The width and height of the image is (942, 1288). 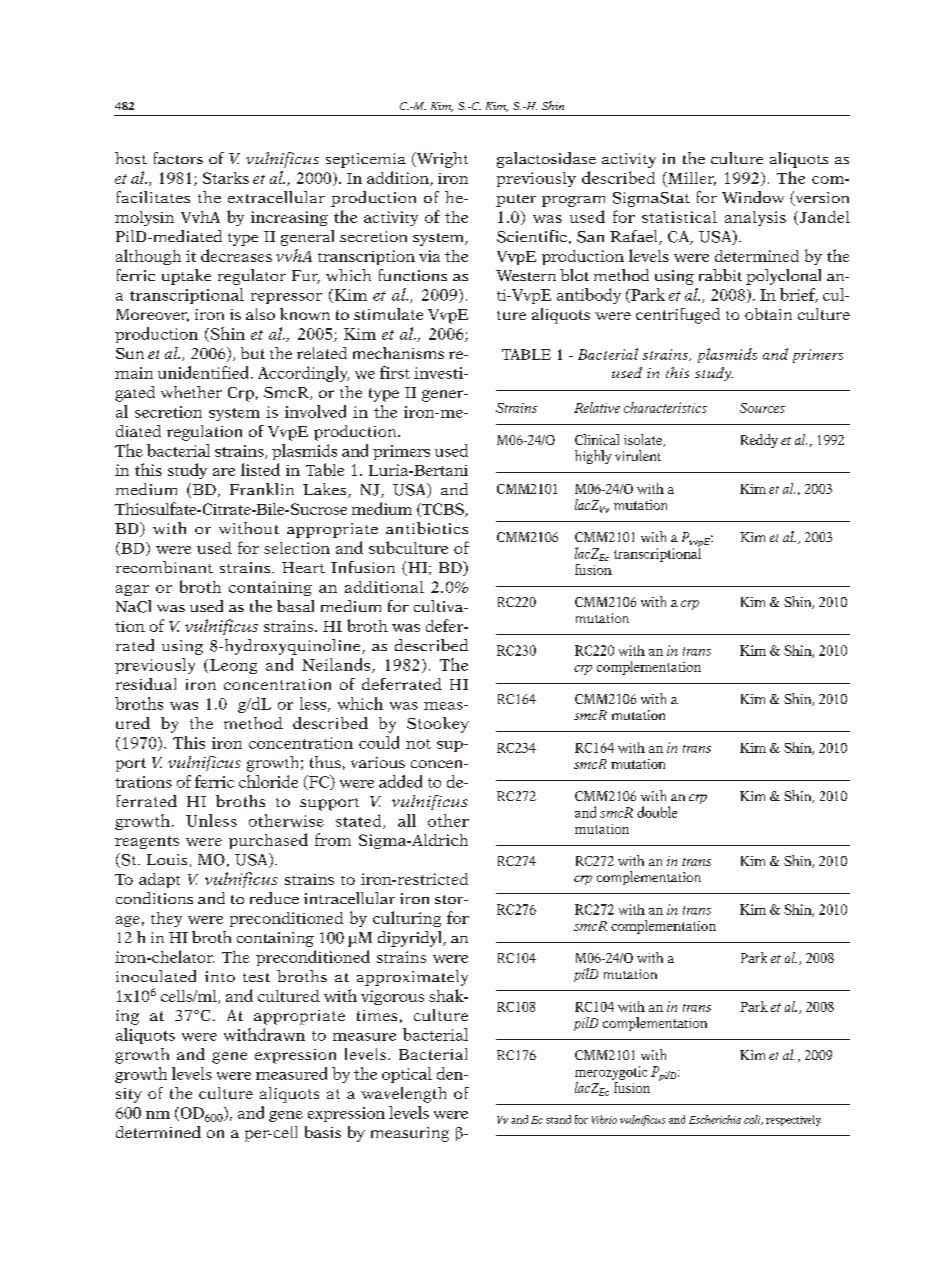 I want to click on Leong, so click(x=233, y=666).
